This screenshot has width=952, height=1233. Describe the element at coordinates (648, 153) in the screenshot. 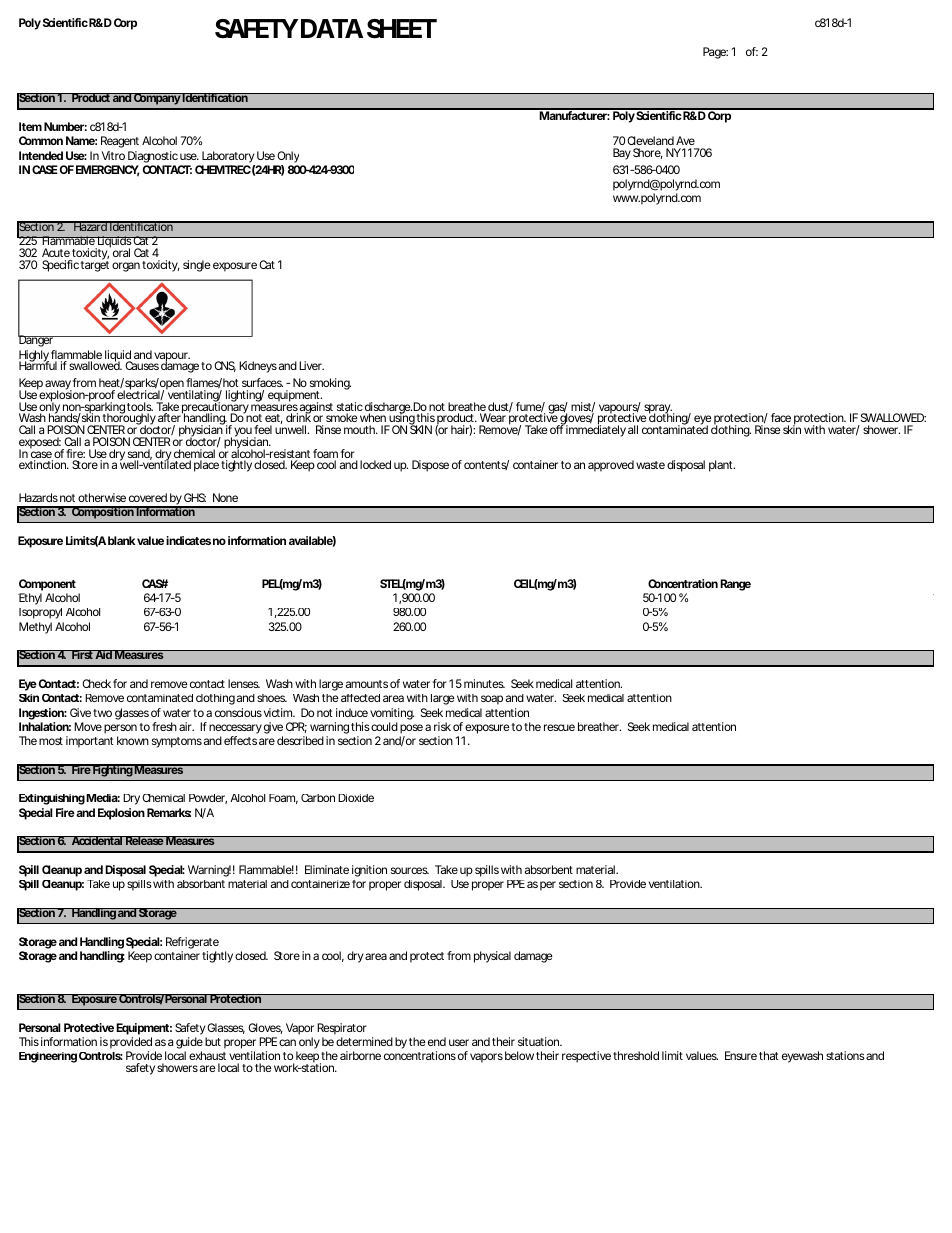

I see `Shore` at that location.
